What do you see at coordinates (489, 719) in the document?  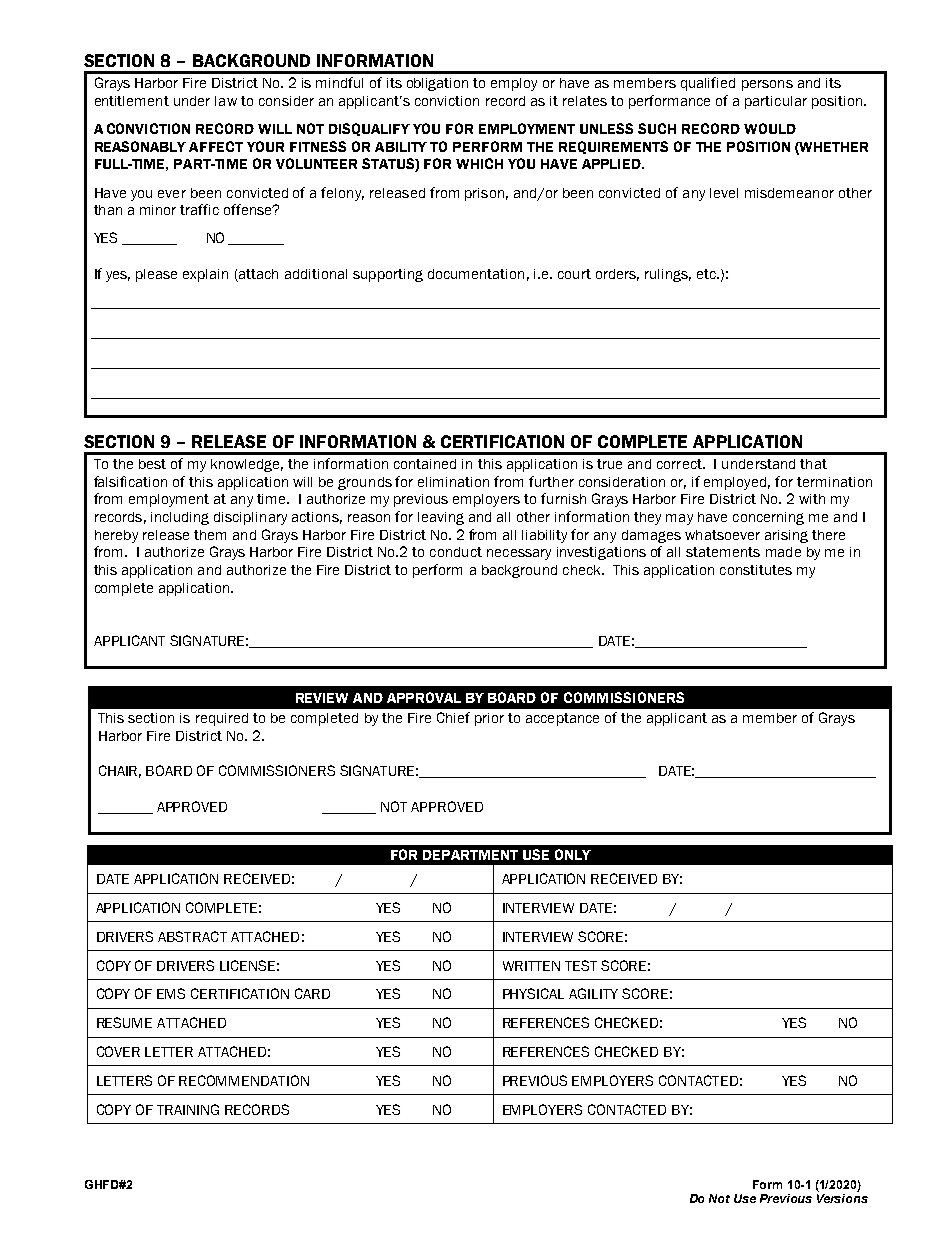 I see `prior` at bounding box center [489, 719].
